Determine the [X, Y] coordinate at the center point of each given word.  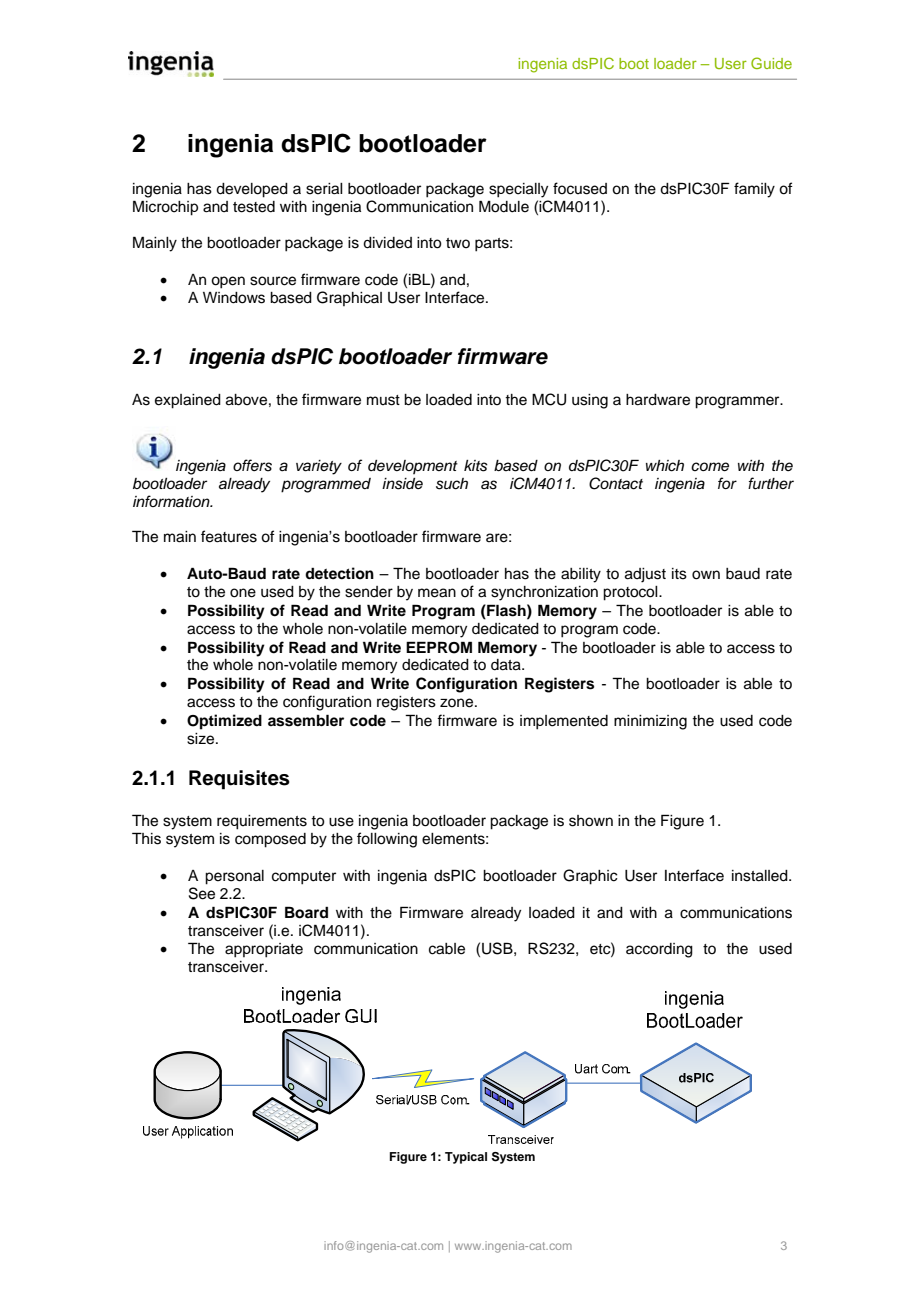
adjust [645, 575]
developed [252, 190]
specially [518, 190]
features [229, 536]
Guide [771, 63]
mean [437, 593]
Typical [466, 1158]
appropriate [264, 950]
